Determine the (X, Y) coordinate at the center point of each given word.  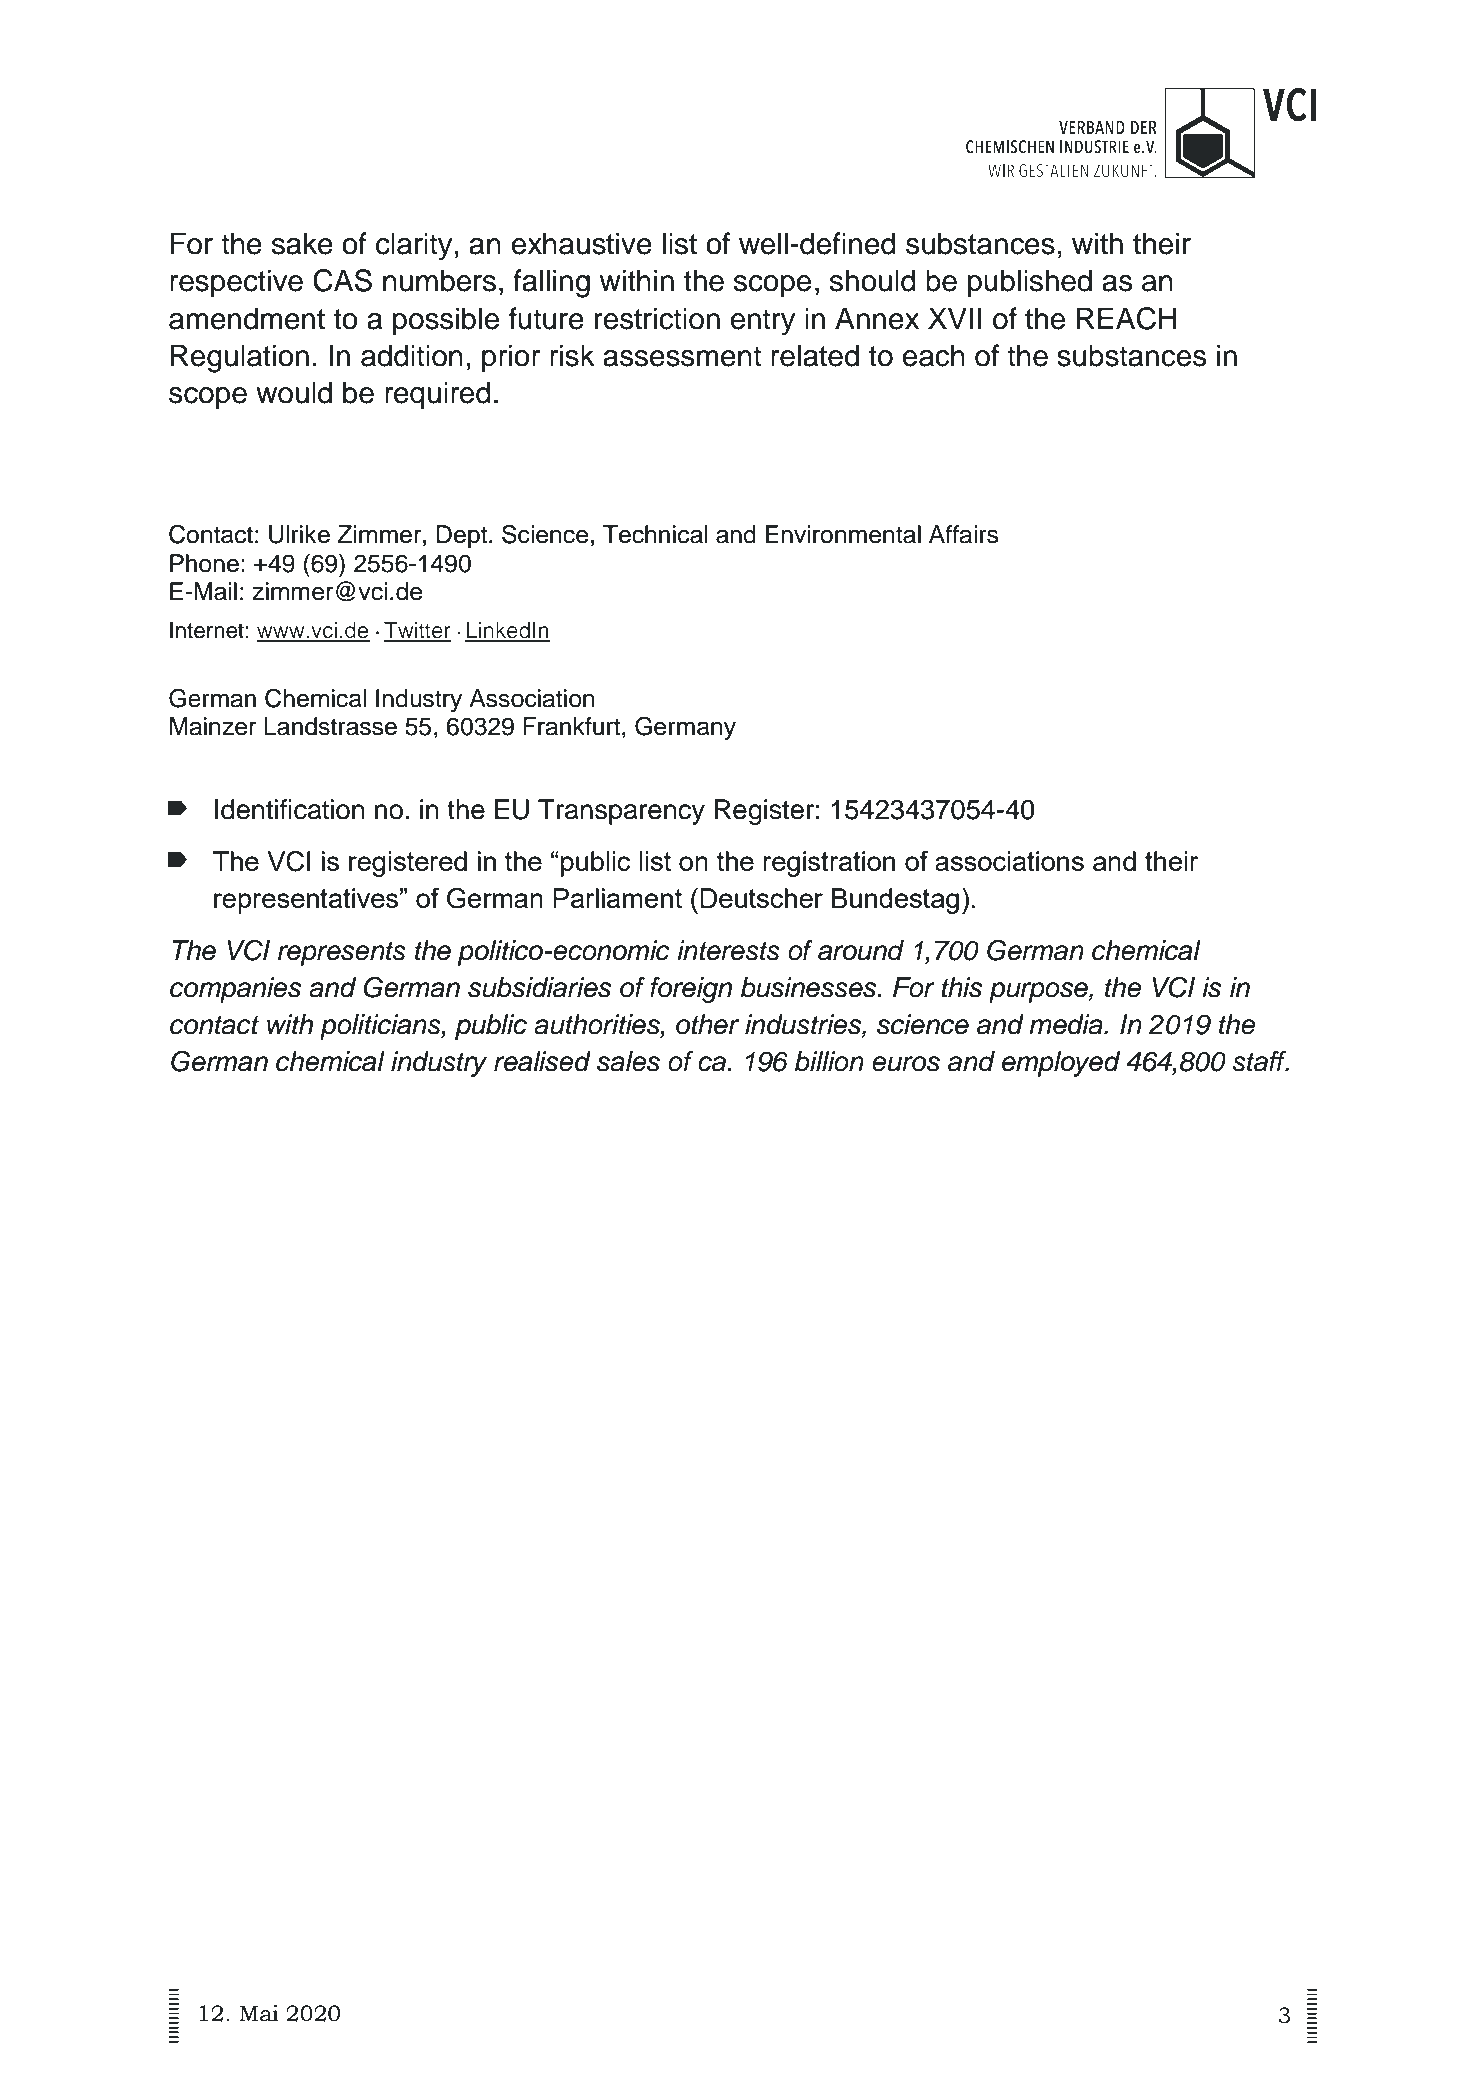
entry (762, 322)
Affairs (964, 534)
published (1030, 283)
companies (235, 990)
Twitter (417, 631)
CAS (342, 280)
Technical (655, 534)
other (707, 1024)
